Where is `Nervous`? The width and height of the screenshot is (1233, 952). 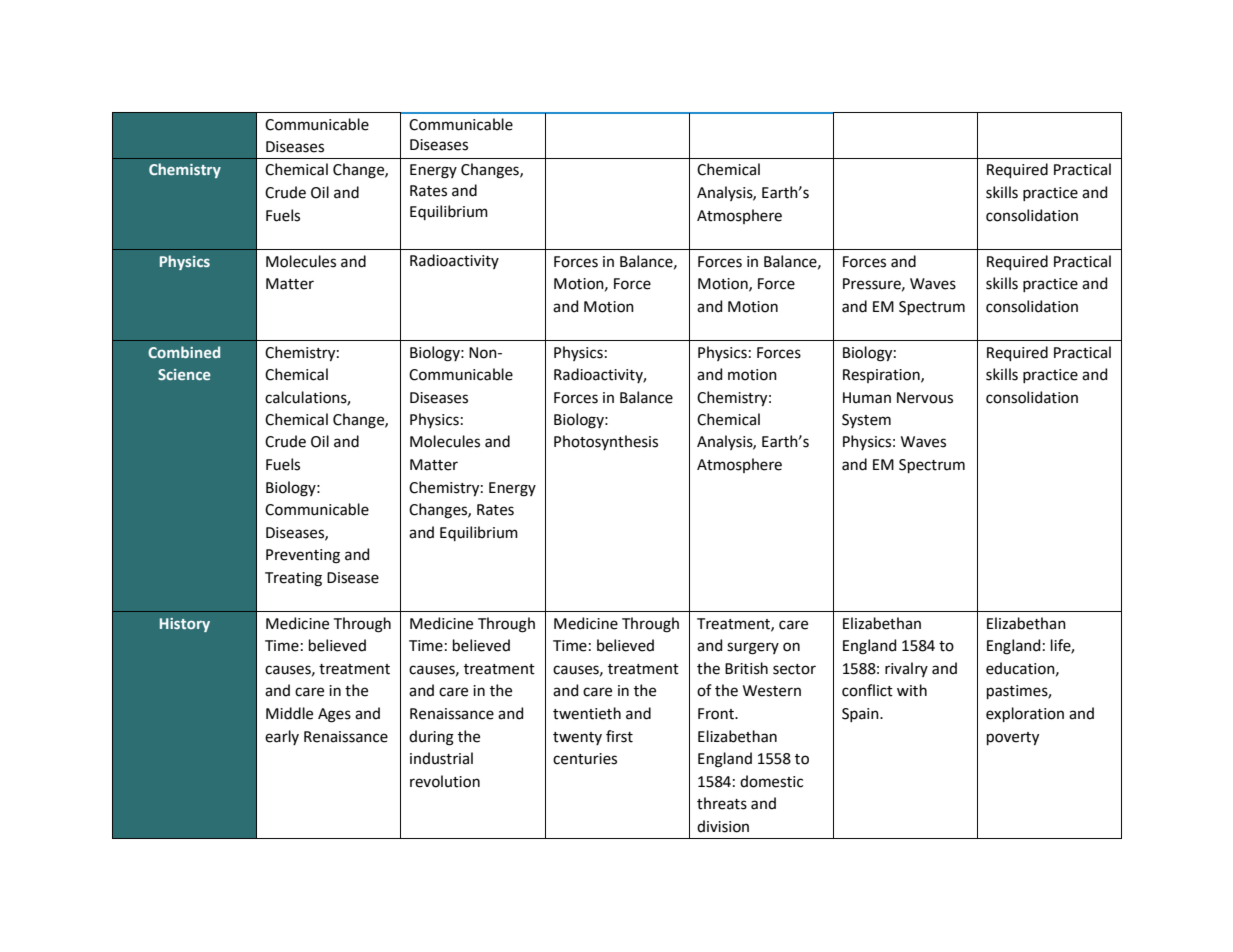 Nervous is located at coordinates (925, 398).
